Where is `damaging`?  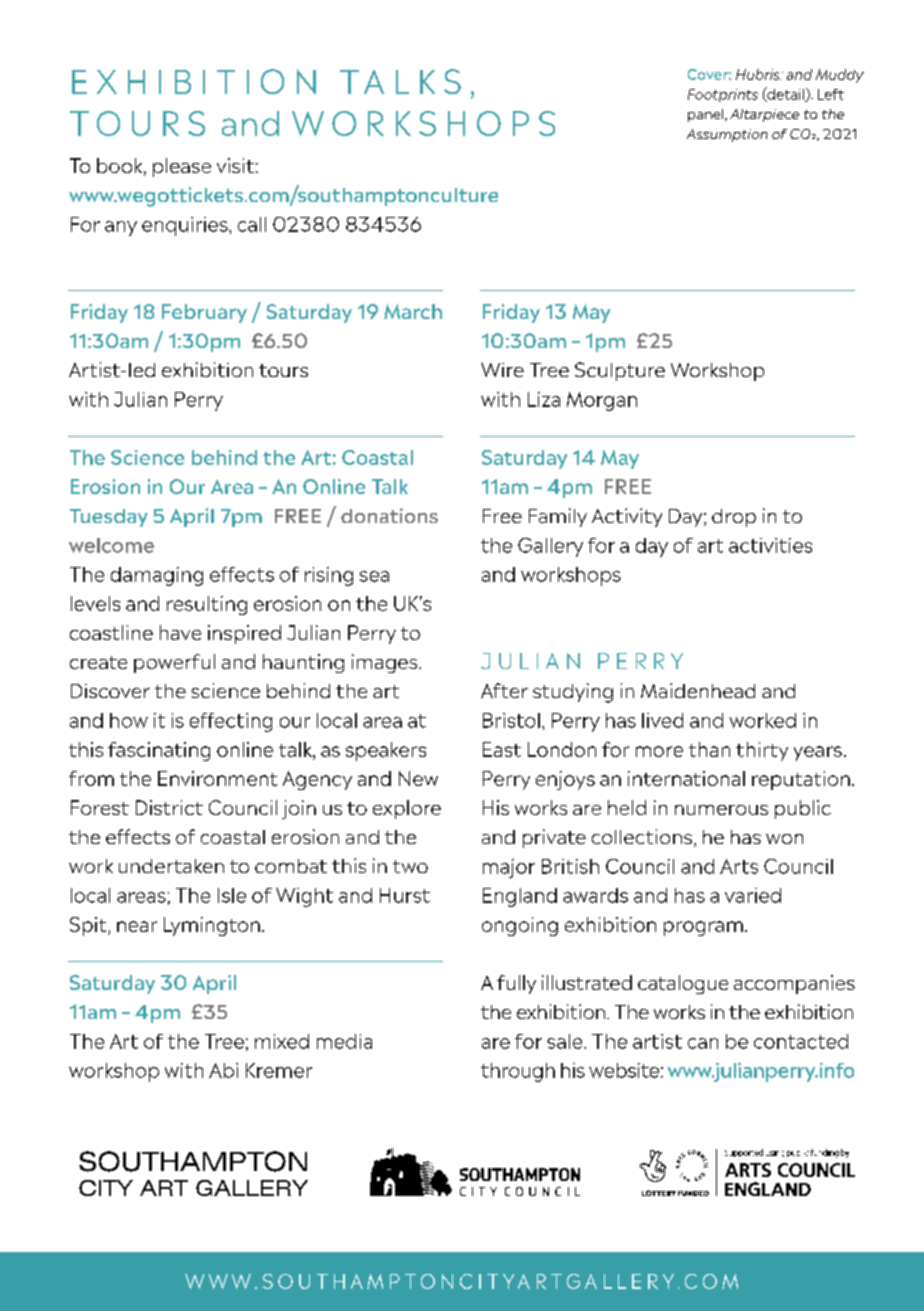
damaging is located at coordinates (157, 576).
